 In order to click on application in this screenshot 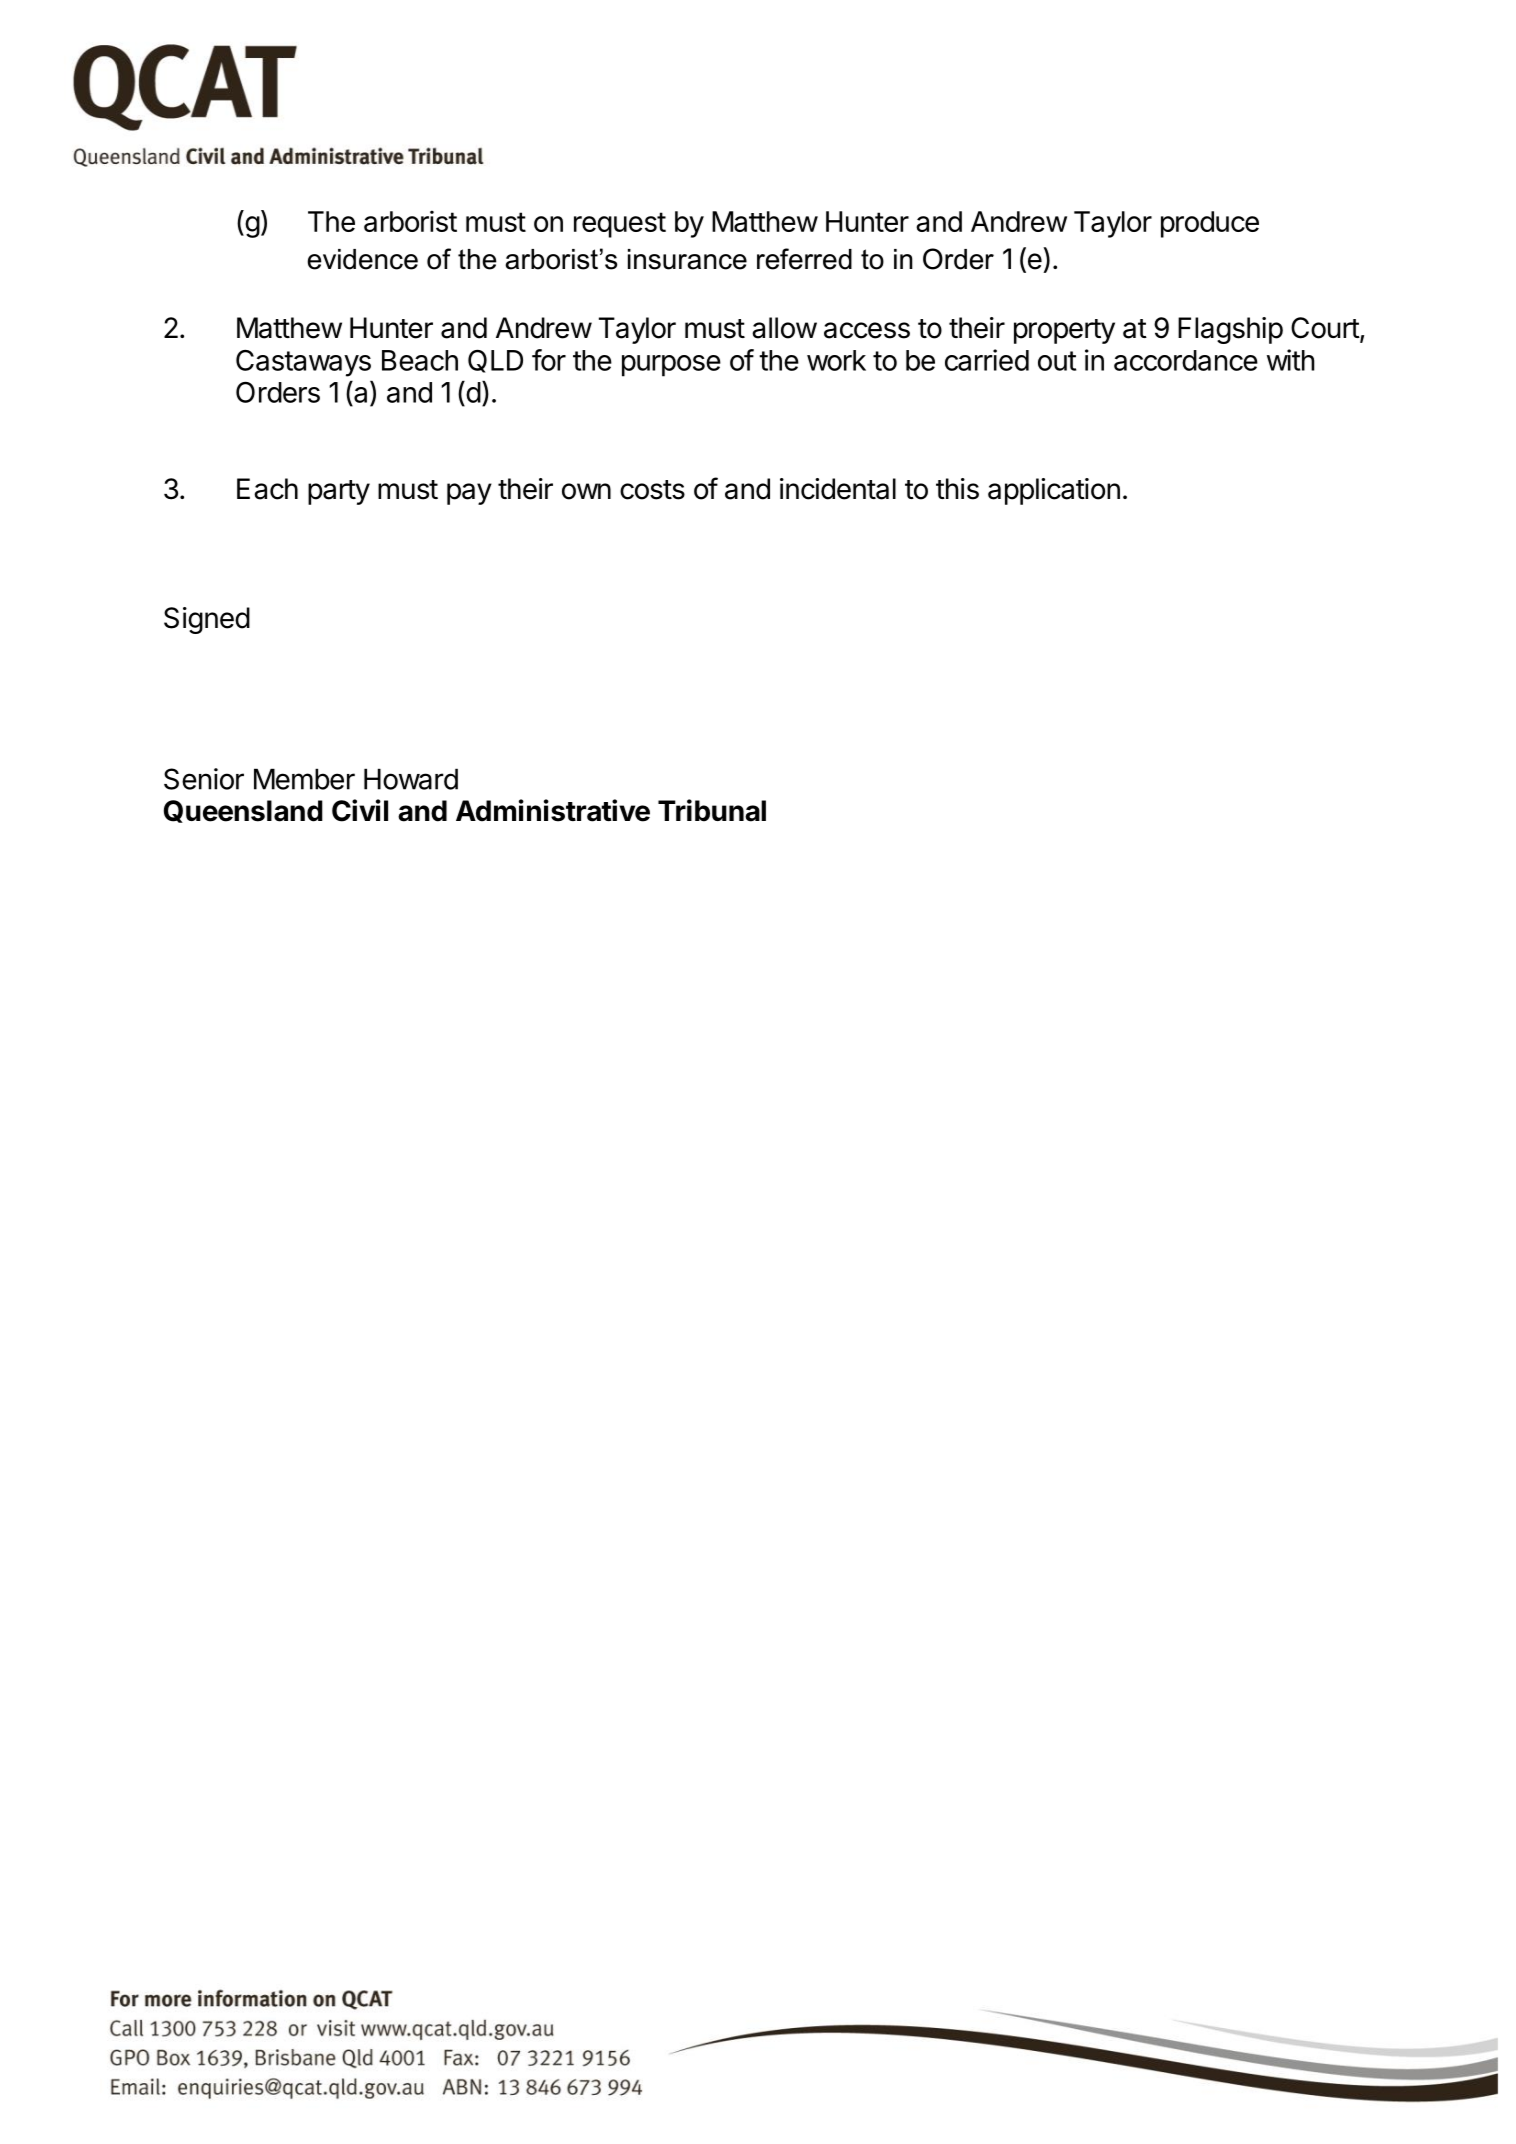, I will do `click(1054, 491)`.
